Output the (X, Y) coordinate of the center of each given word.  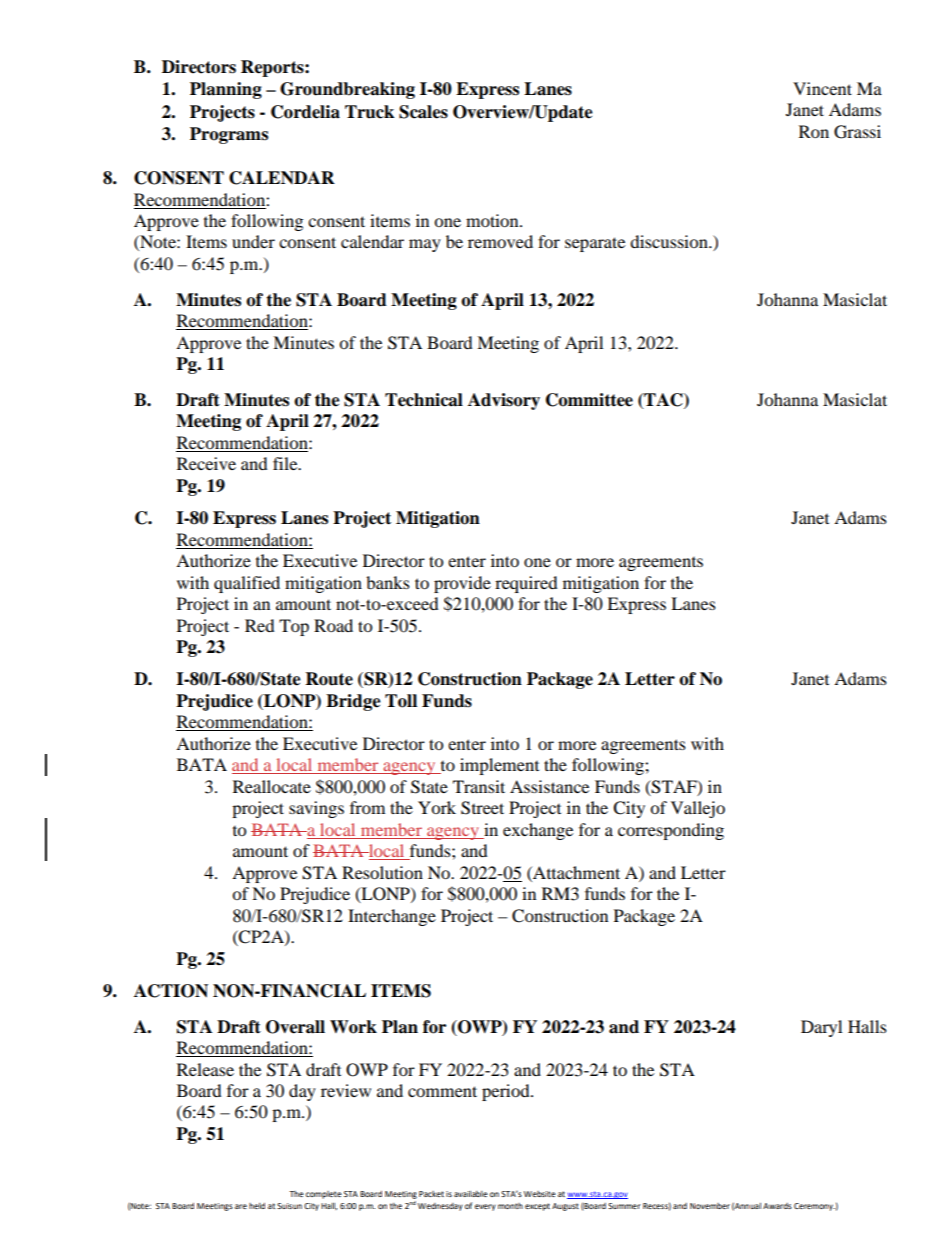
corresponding (671, 831)
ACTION (171, 991)
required (526, 584)
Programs (229, 135)
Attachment (575, 872)
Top (294, 627)
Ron (814, 131)
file (286, 463)
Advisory (504, 401)
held (257, 1206)
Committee (589, 400)
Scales (423, 112)
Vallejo (698, 809)
